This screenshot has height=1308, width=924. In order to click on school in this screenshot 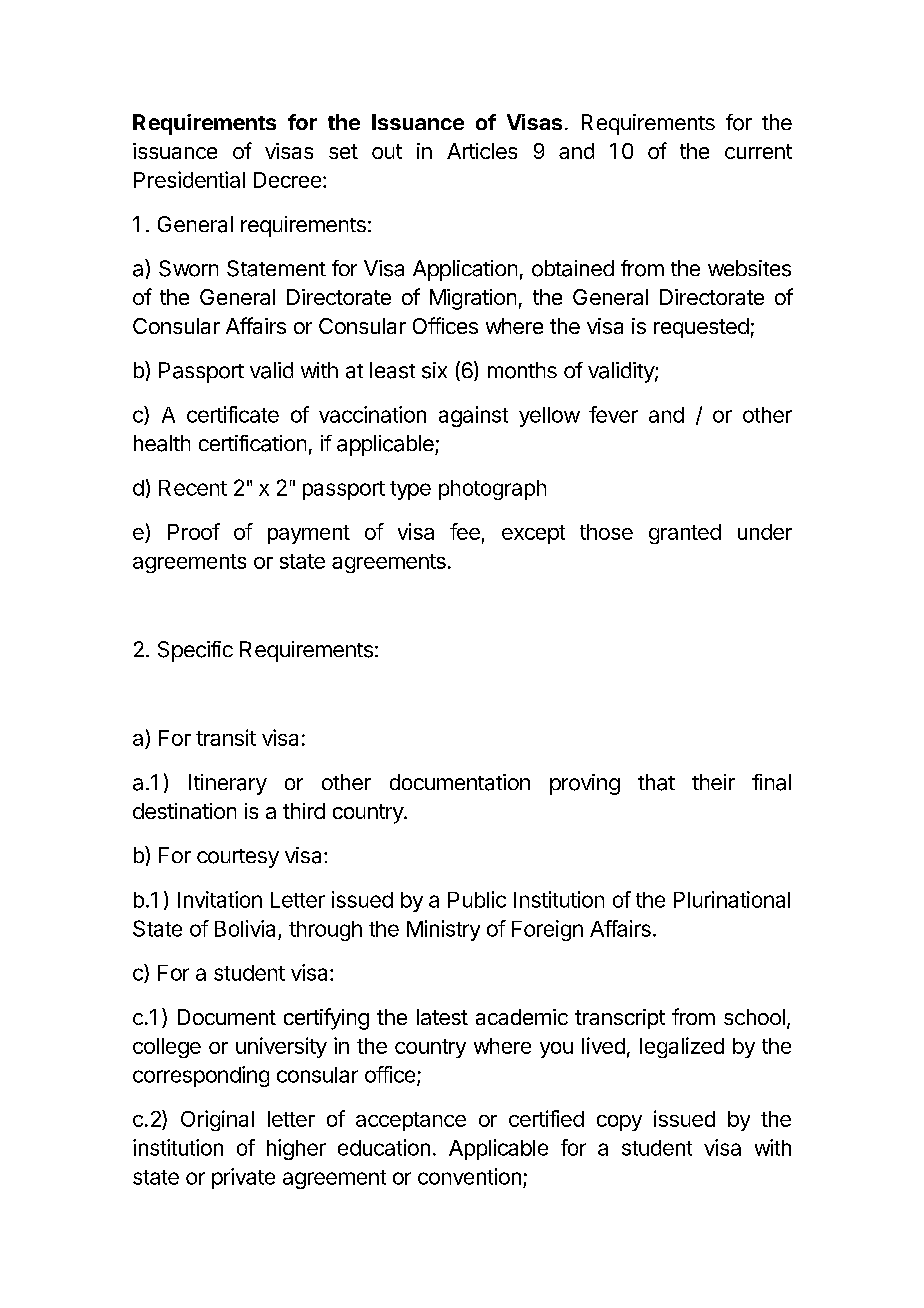, I will do `click(754, 1017)`.
